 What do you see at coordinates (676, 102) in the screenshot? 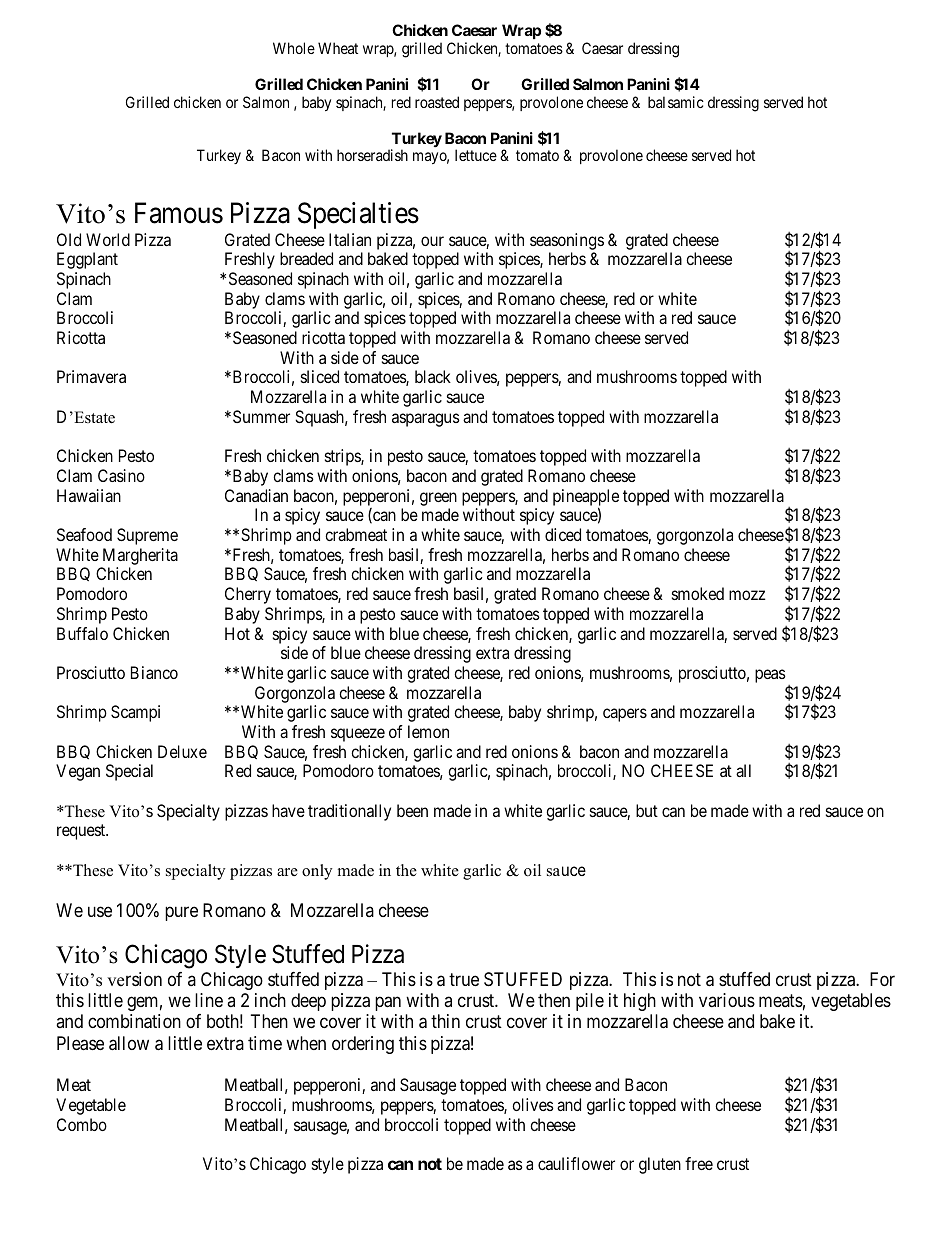
I see `balsamic` at bounding box center [676, 102].
